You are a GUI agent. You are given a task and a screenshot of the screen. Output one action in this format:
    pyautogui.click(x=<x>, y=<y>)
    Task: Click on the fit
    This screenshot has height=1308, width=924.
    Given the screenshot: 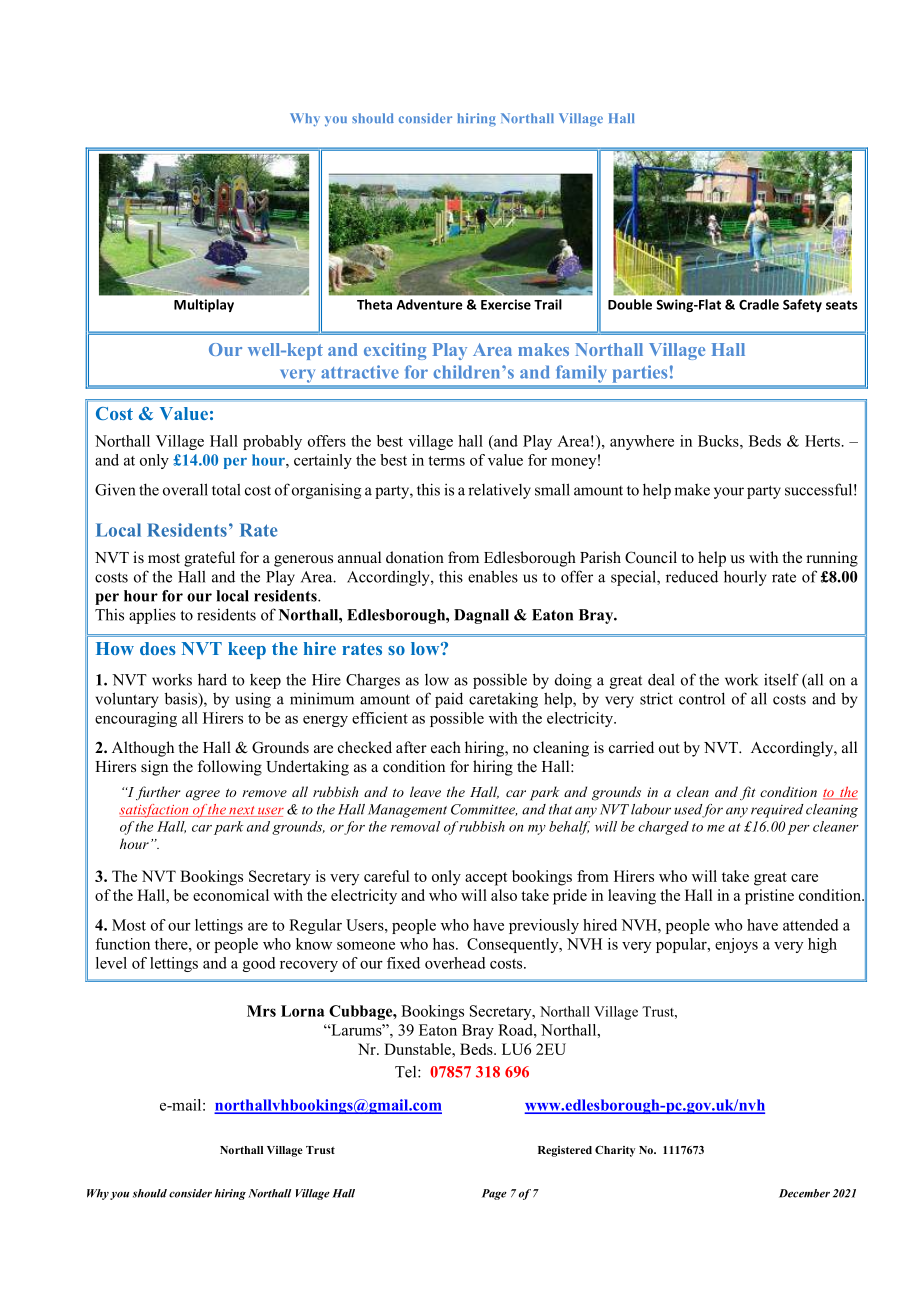 What is the action you would take?
    pyautogui.click(x=748, y=793)
